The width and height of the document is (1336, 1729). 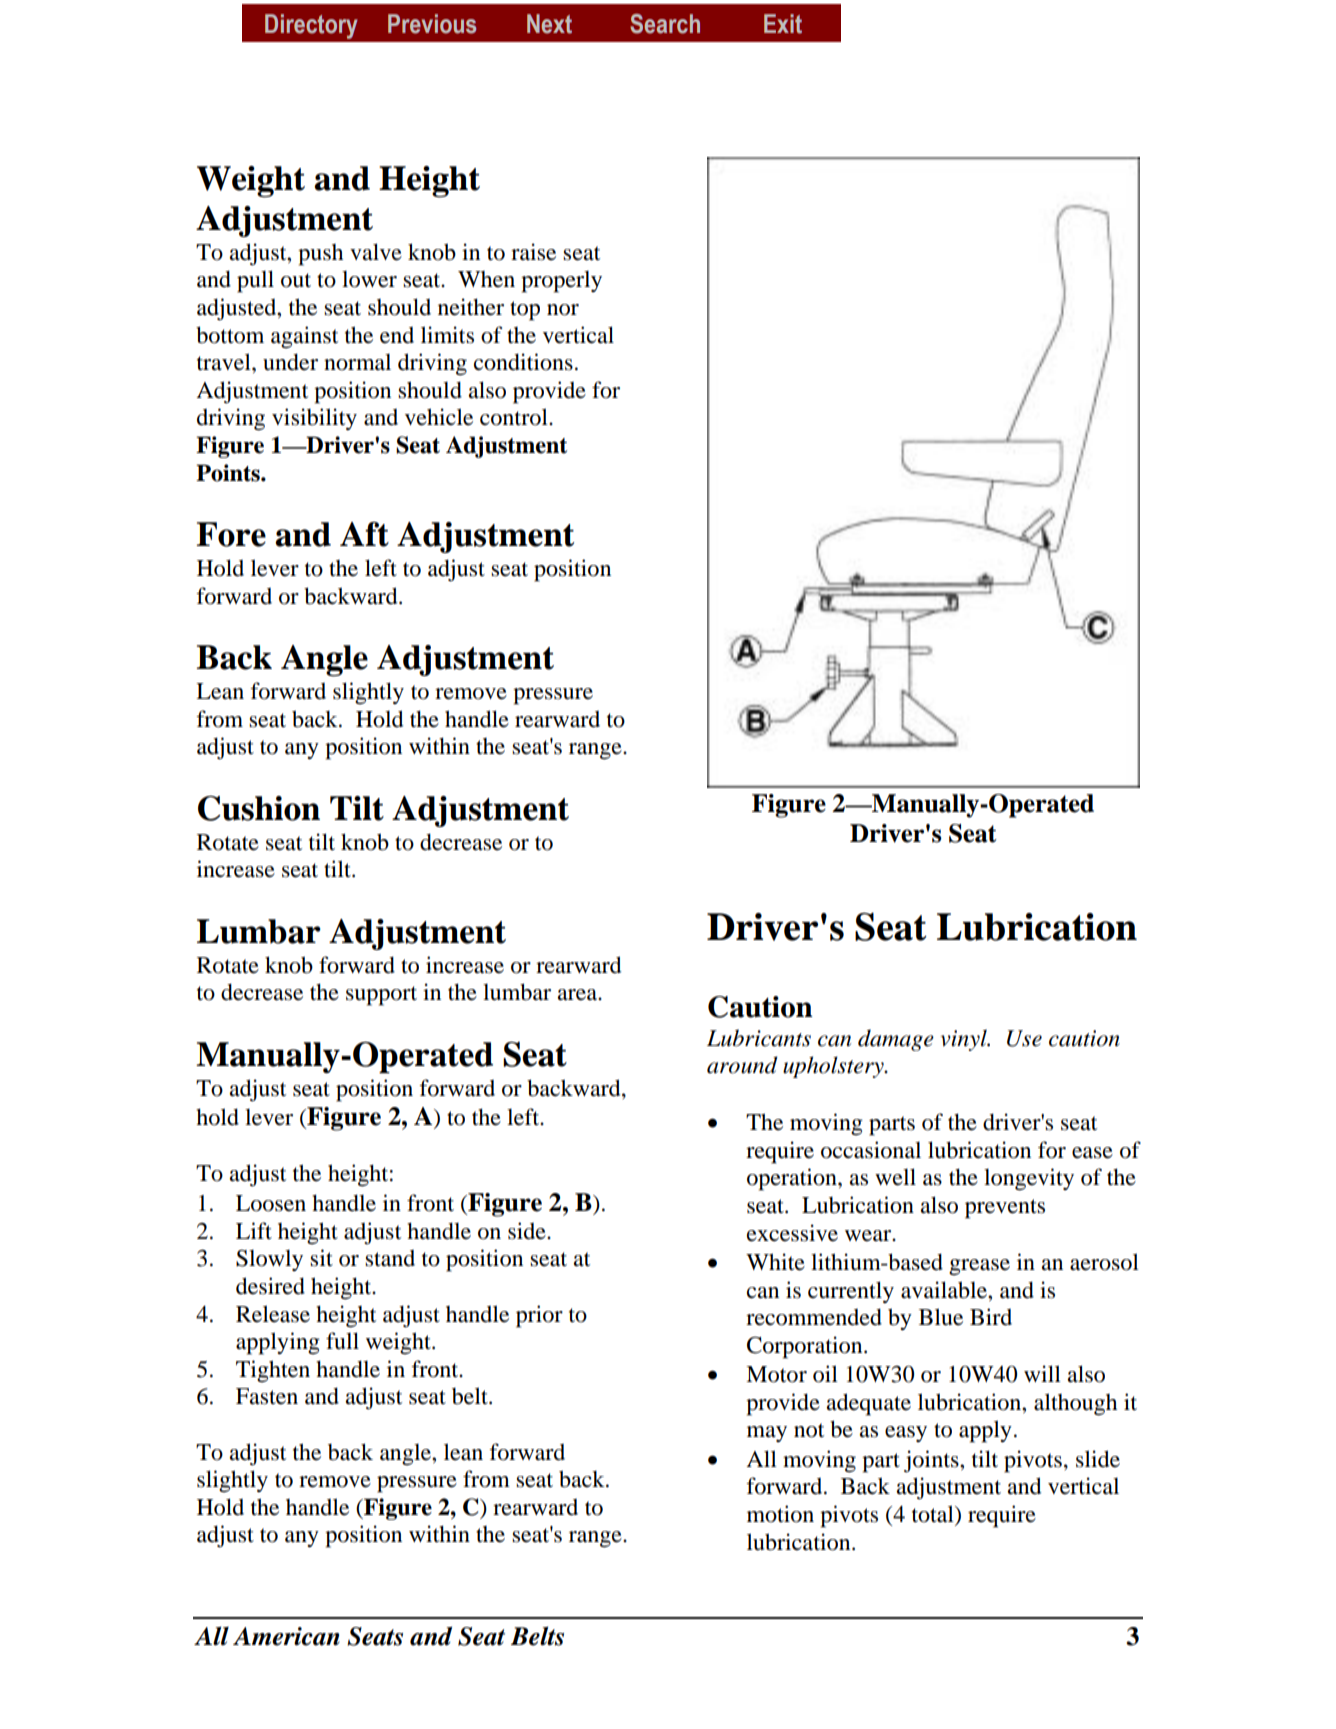 What do you see at coordinates (381, 996) in the document?
I see `support` at bounding box center [381, 996].
